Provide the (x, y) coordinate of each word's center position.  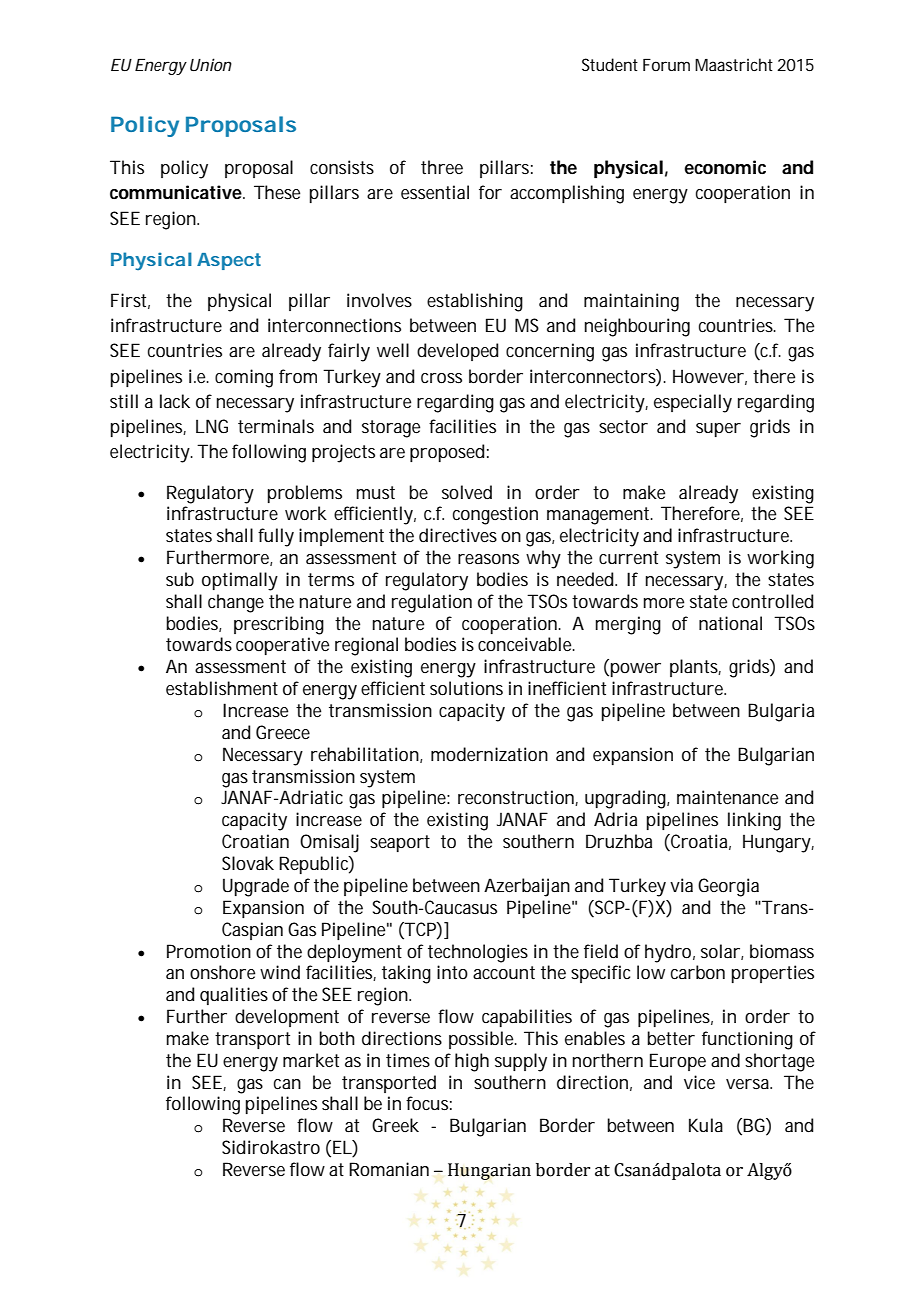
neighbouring (637, 327)
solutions (466, 688)
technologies (478, 953)
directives (458, 535)
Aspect (229, 261)
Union (211, 64)
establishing (475, 302)
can (287, 1084)
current (628, 557)
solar (720, 951)
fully (276, 537)
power (634, 670)
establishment (222, 688)
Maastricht (734, 64)
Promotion (209, 951)
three (442, 167)
